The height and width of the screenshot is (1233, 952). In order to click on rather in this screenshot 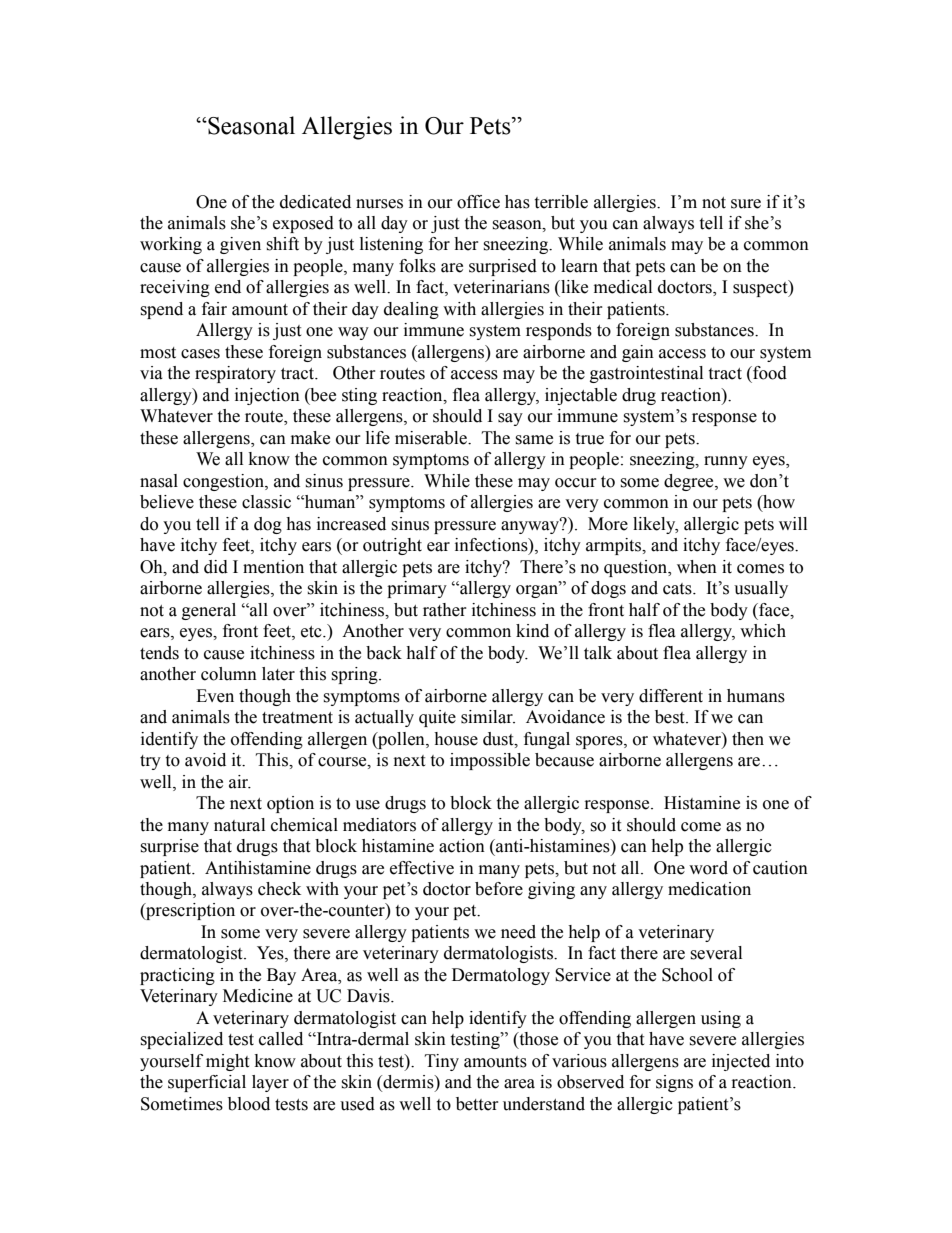, I will do `click(445, 610)`.
